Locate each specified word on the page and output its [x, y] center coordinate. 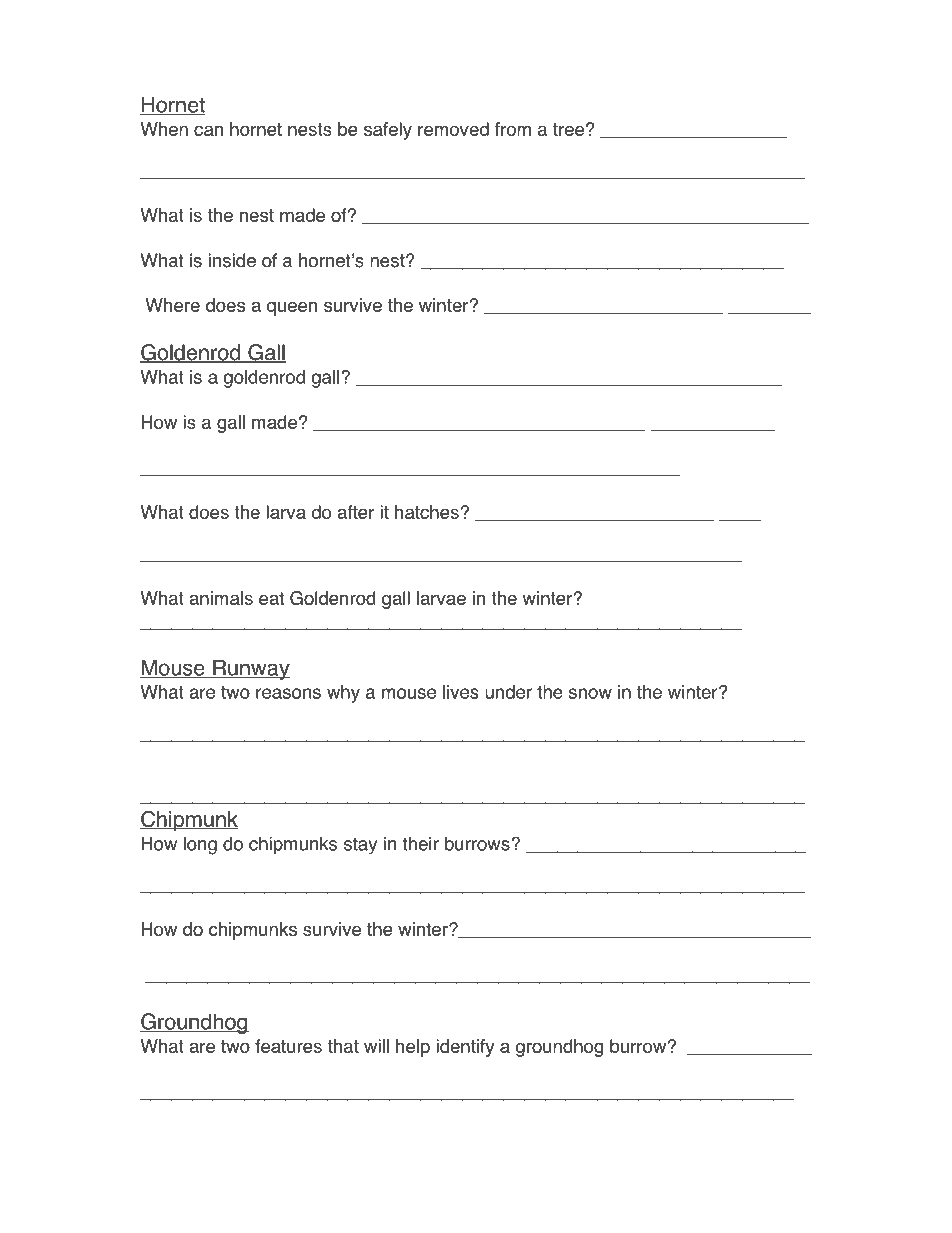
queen [292, 308]
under [508, 692]
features [288, 1046]
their [420, 843]
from [513, 129]
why [343, 694]
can [208, 130]
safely [388, 131]
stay [360, 846]
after [356, 512]
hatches [427, 512]
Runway [250, 669]
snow [590, 693]
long [200, 846]
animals [221, 598]
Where [172, 305]
